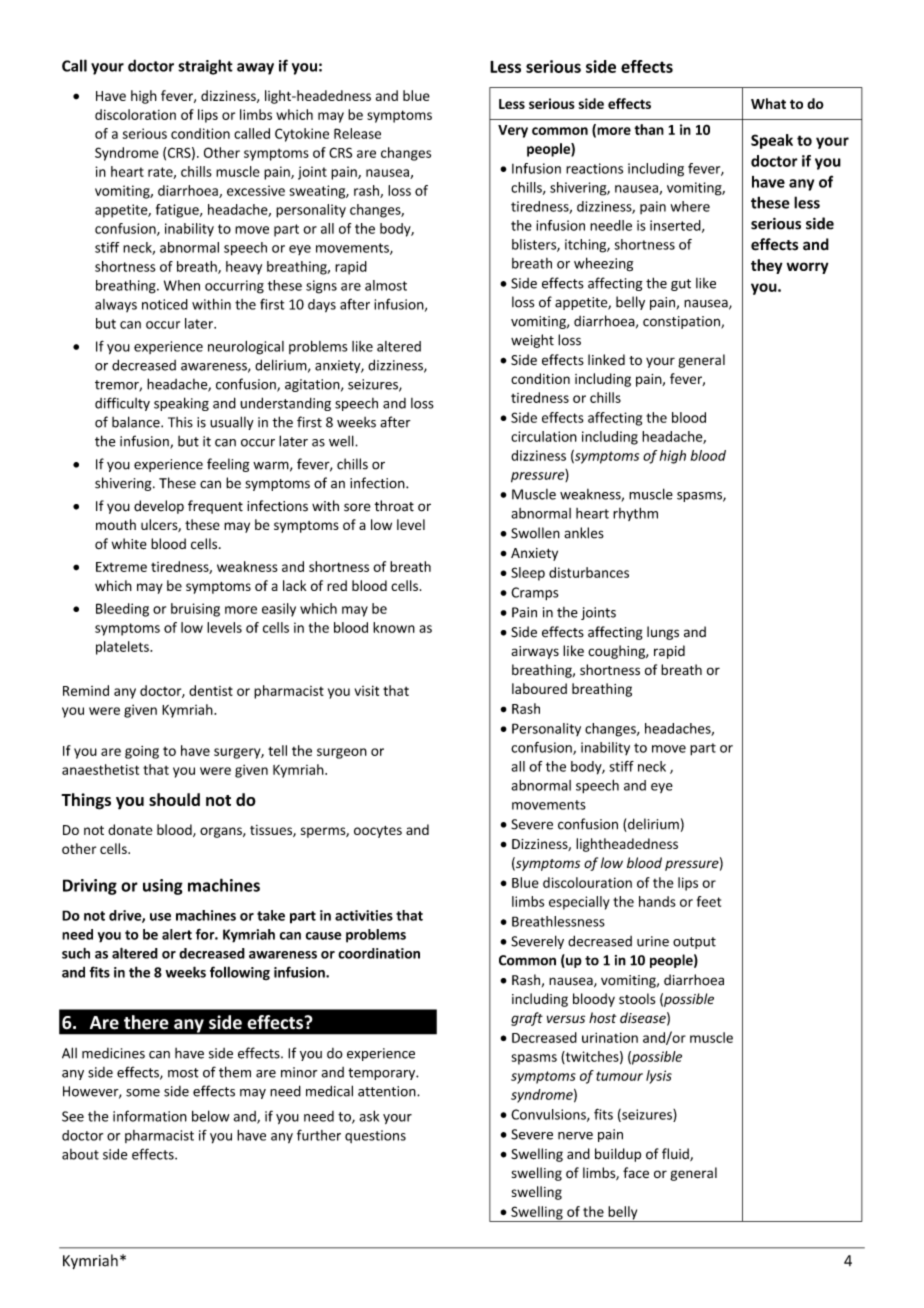  What do you see at coordinates (378, 832) in the screenshot?
I see `oocytes` at bounding box center [378, 832].
